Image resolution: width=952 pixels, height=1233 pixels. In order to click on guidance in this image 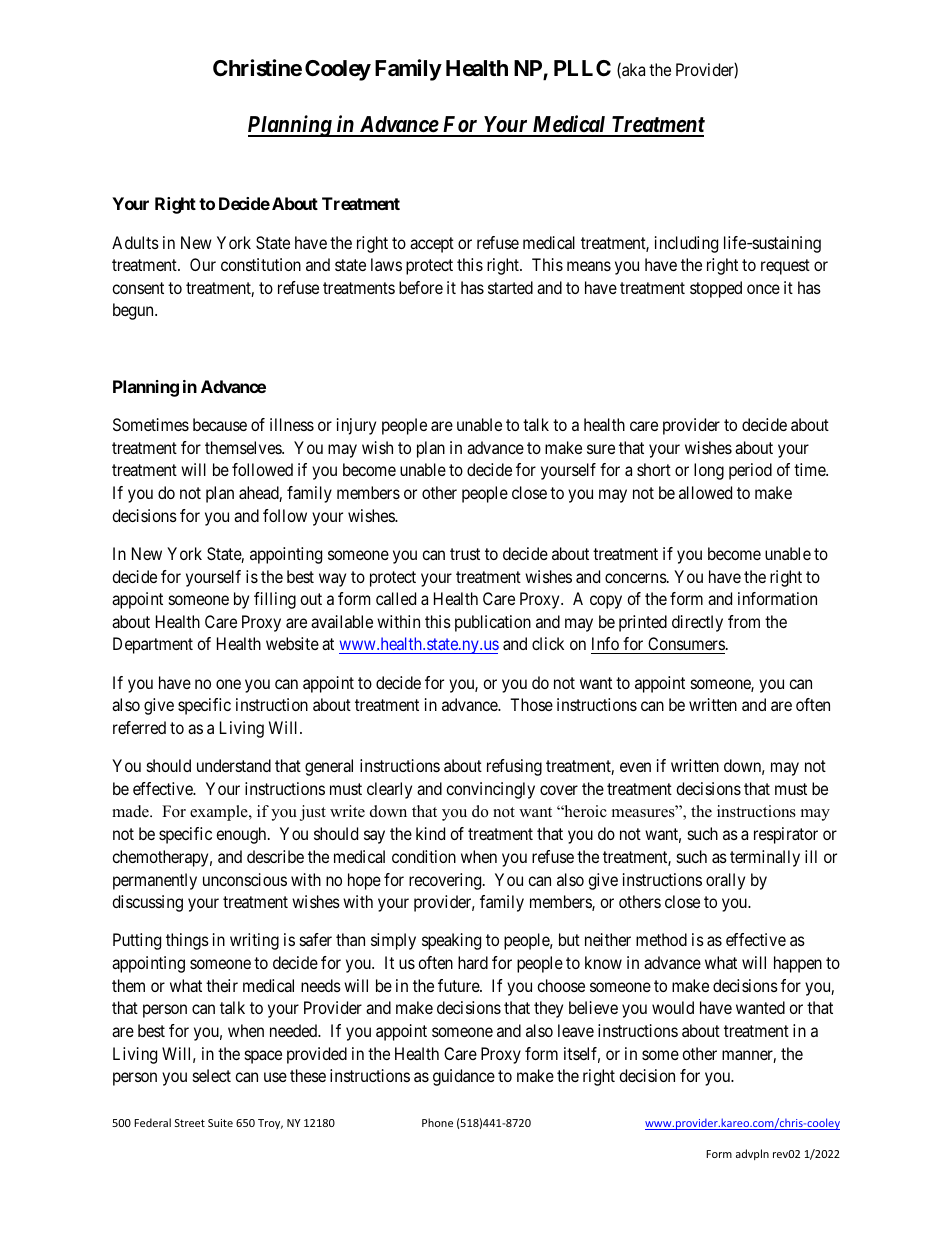, I will do `click(464, 1077)`.
